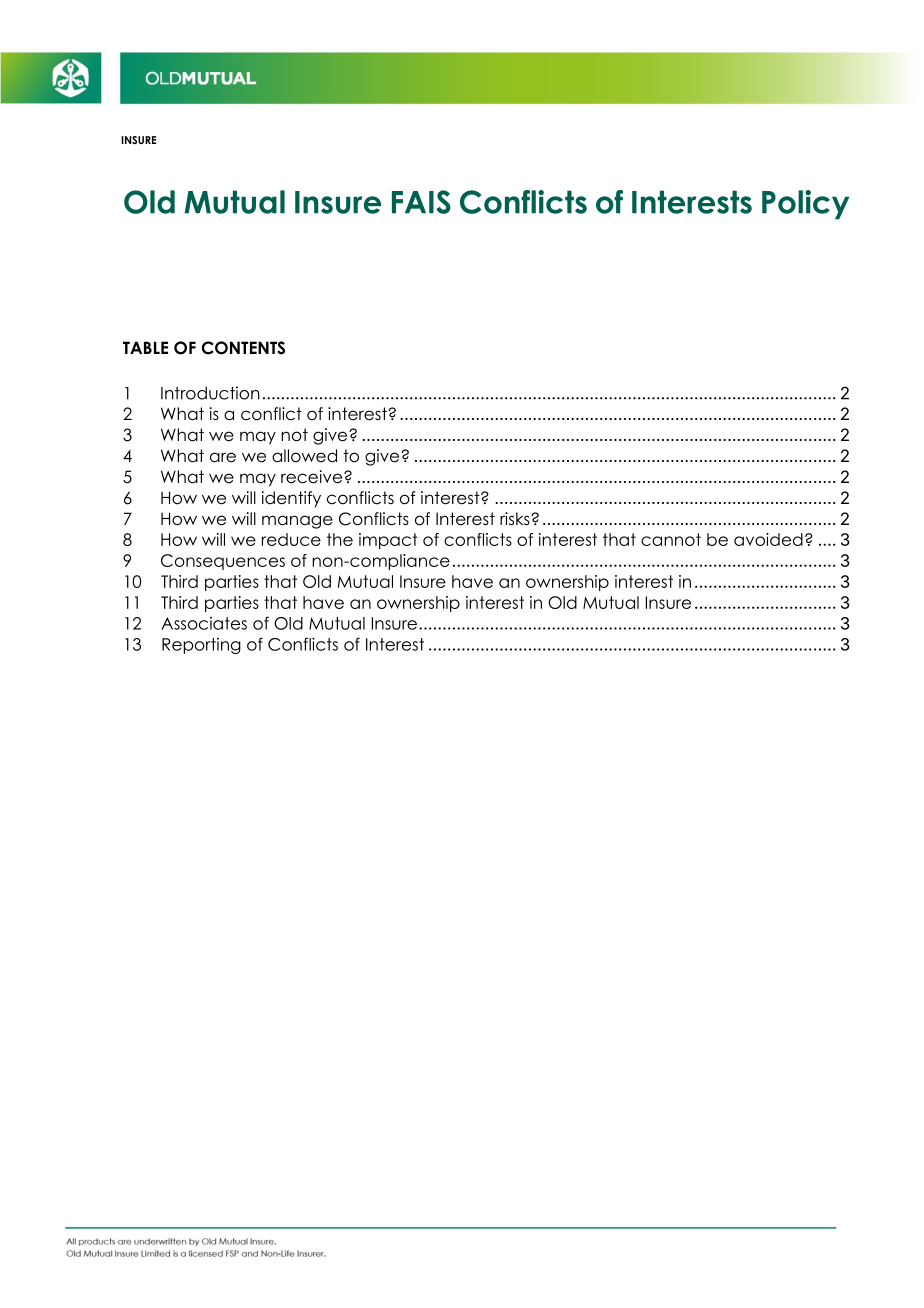 This screenshot has height=1308, width=924. Describe the element at coordinates (291, 499) in the screenshot. I see `identify` at that location.
